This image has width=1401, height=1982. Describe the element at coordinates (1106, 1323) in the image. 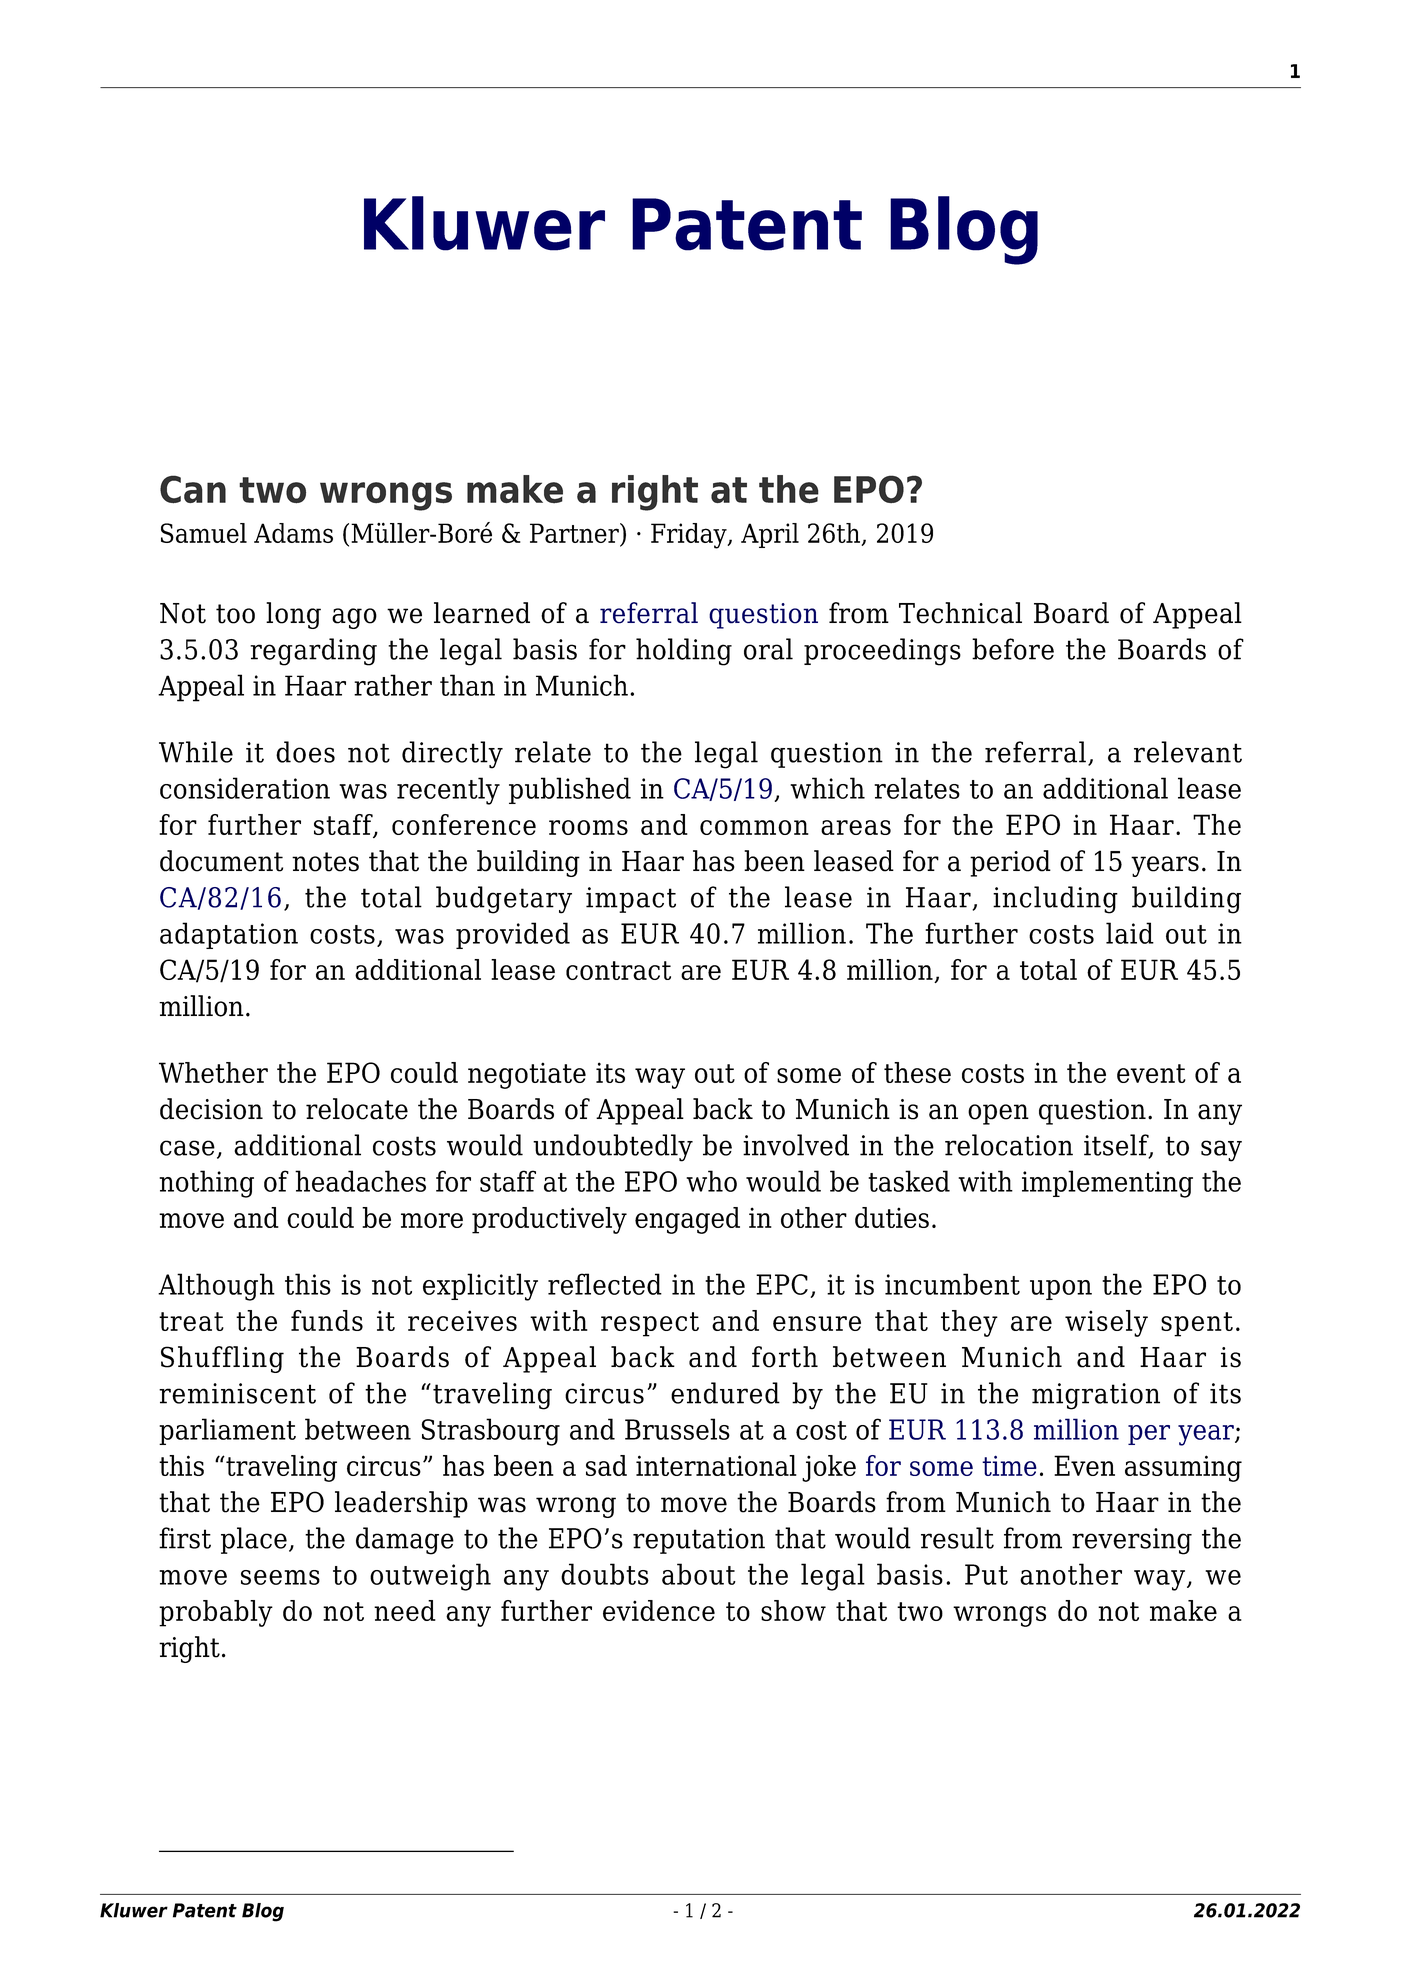

I see `wisely` at that location.
